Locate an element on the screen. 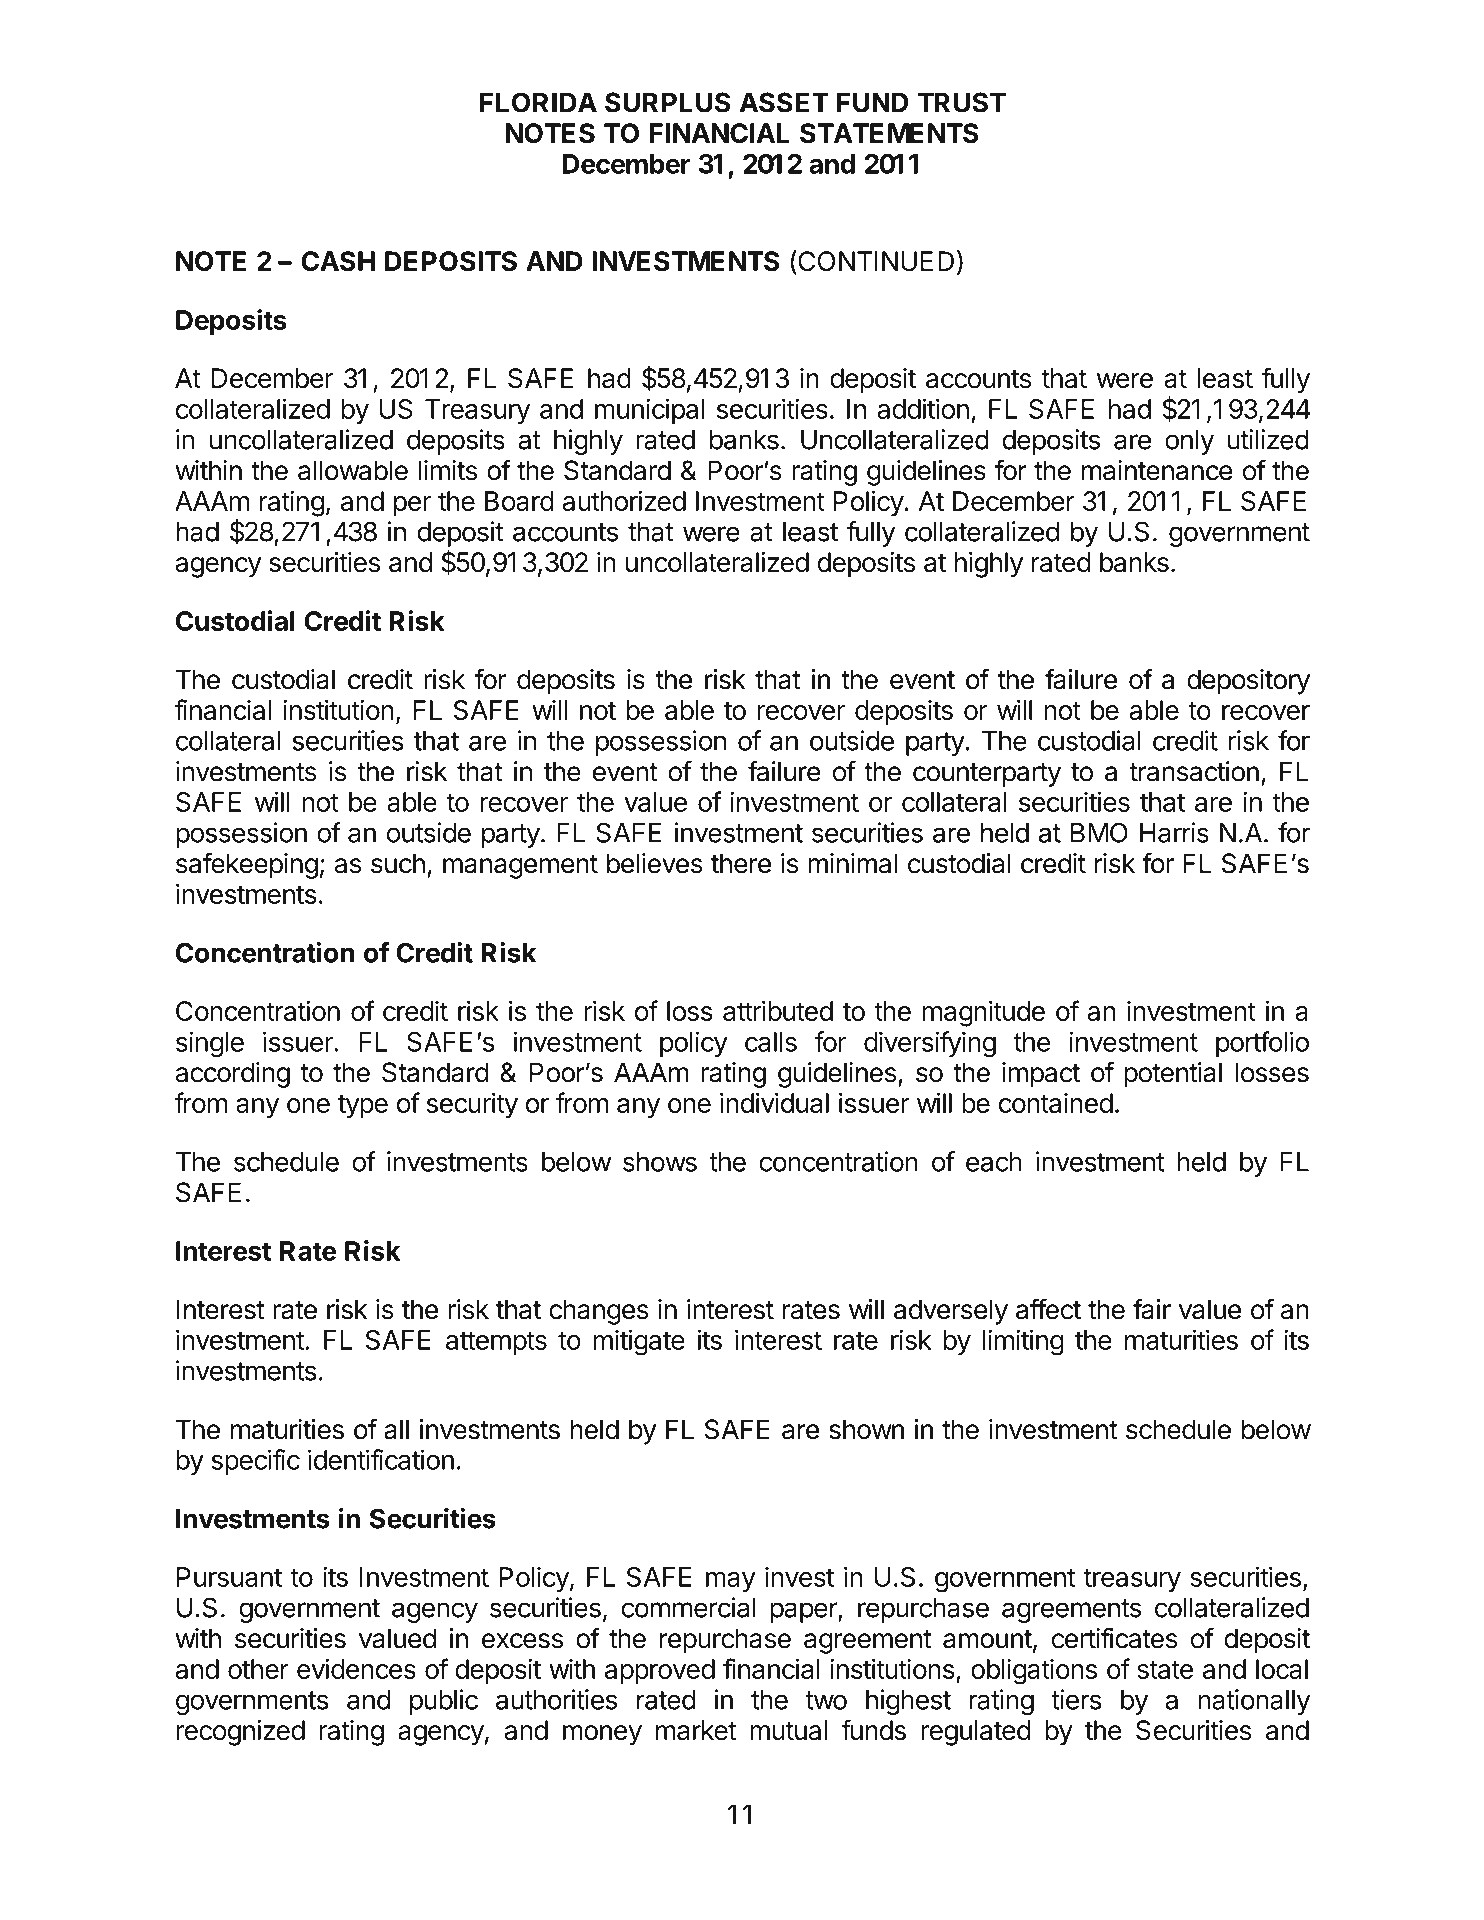  there is located at coordinates (741, 863).
